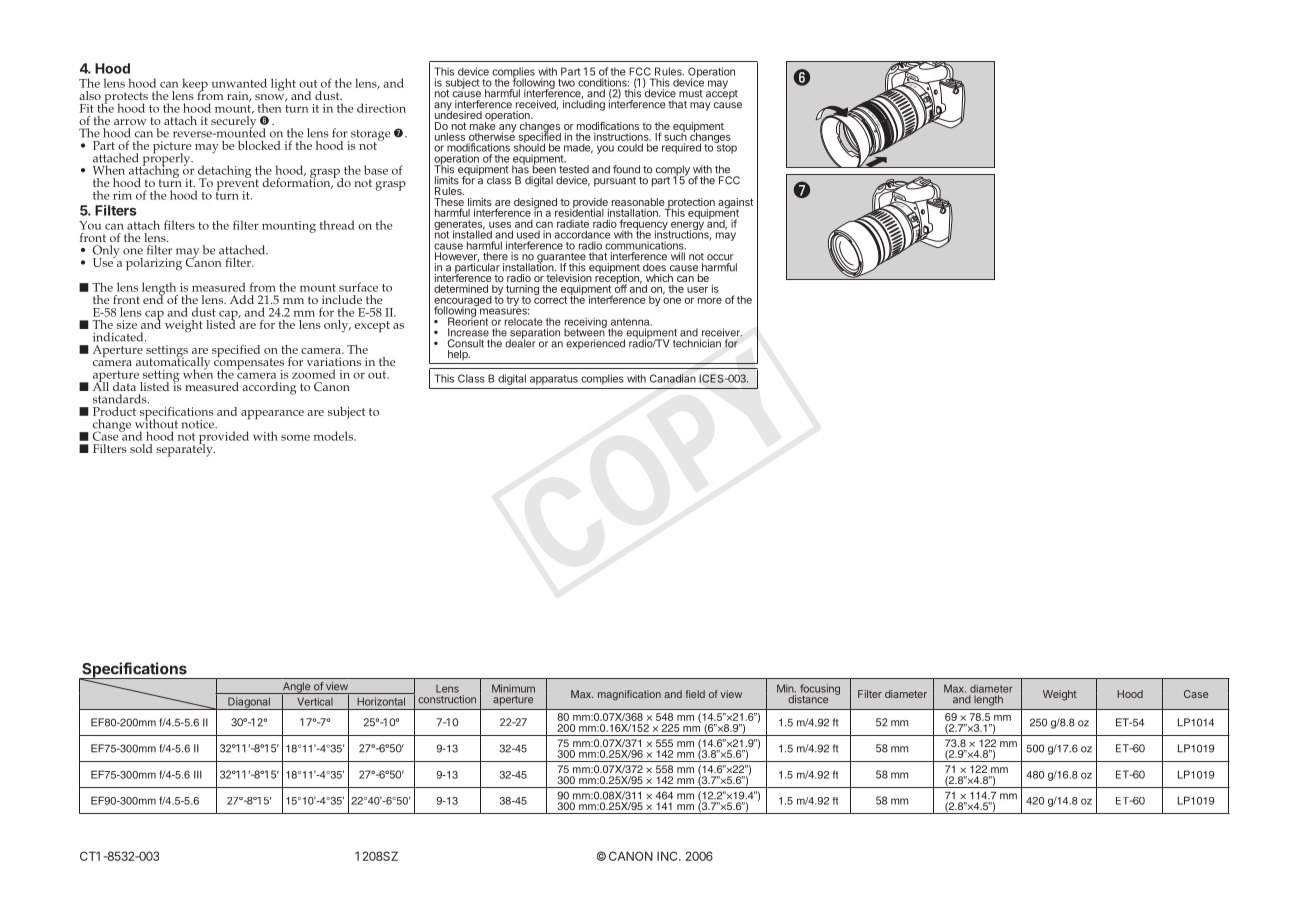  Describe the element at coordinates (458, 114) in the document. I see `undesired` at that location.
